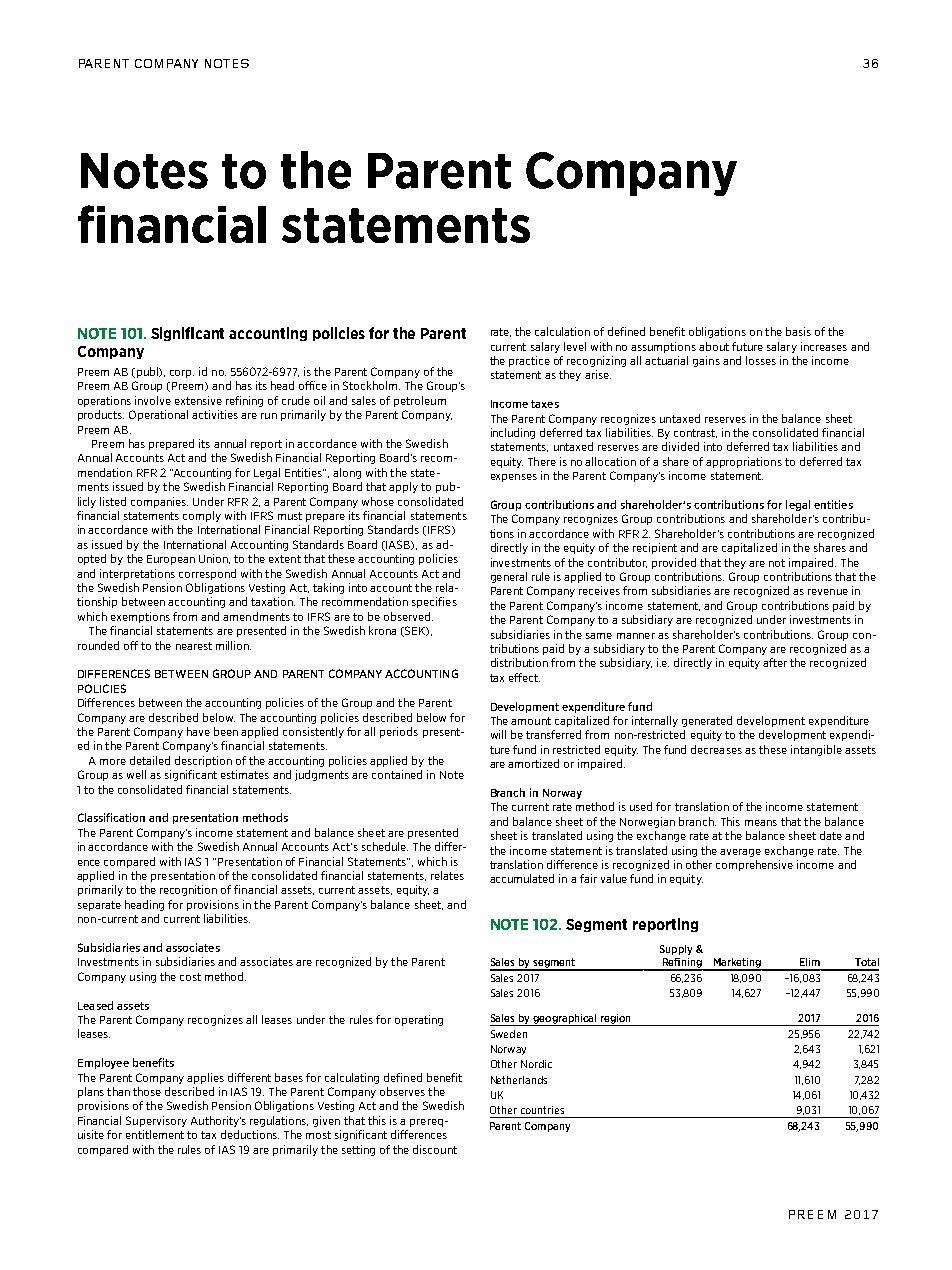  Describe the element at coordinates (182, 374) in the document. I see `corp` at that location.
